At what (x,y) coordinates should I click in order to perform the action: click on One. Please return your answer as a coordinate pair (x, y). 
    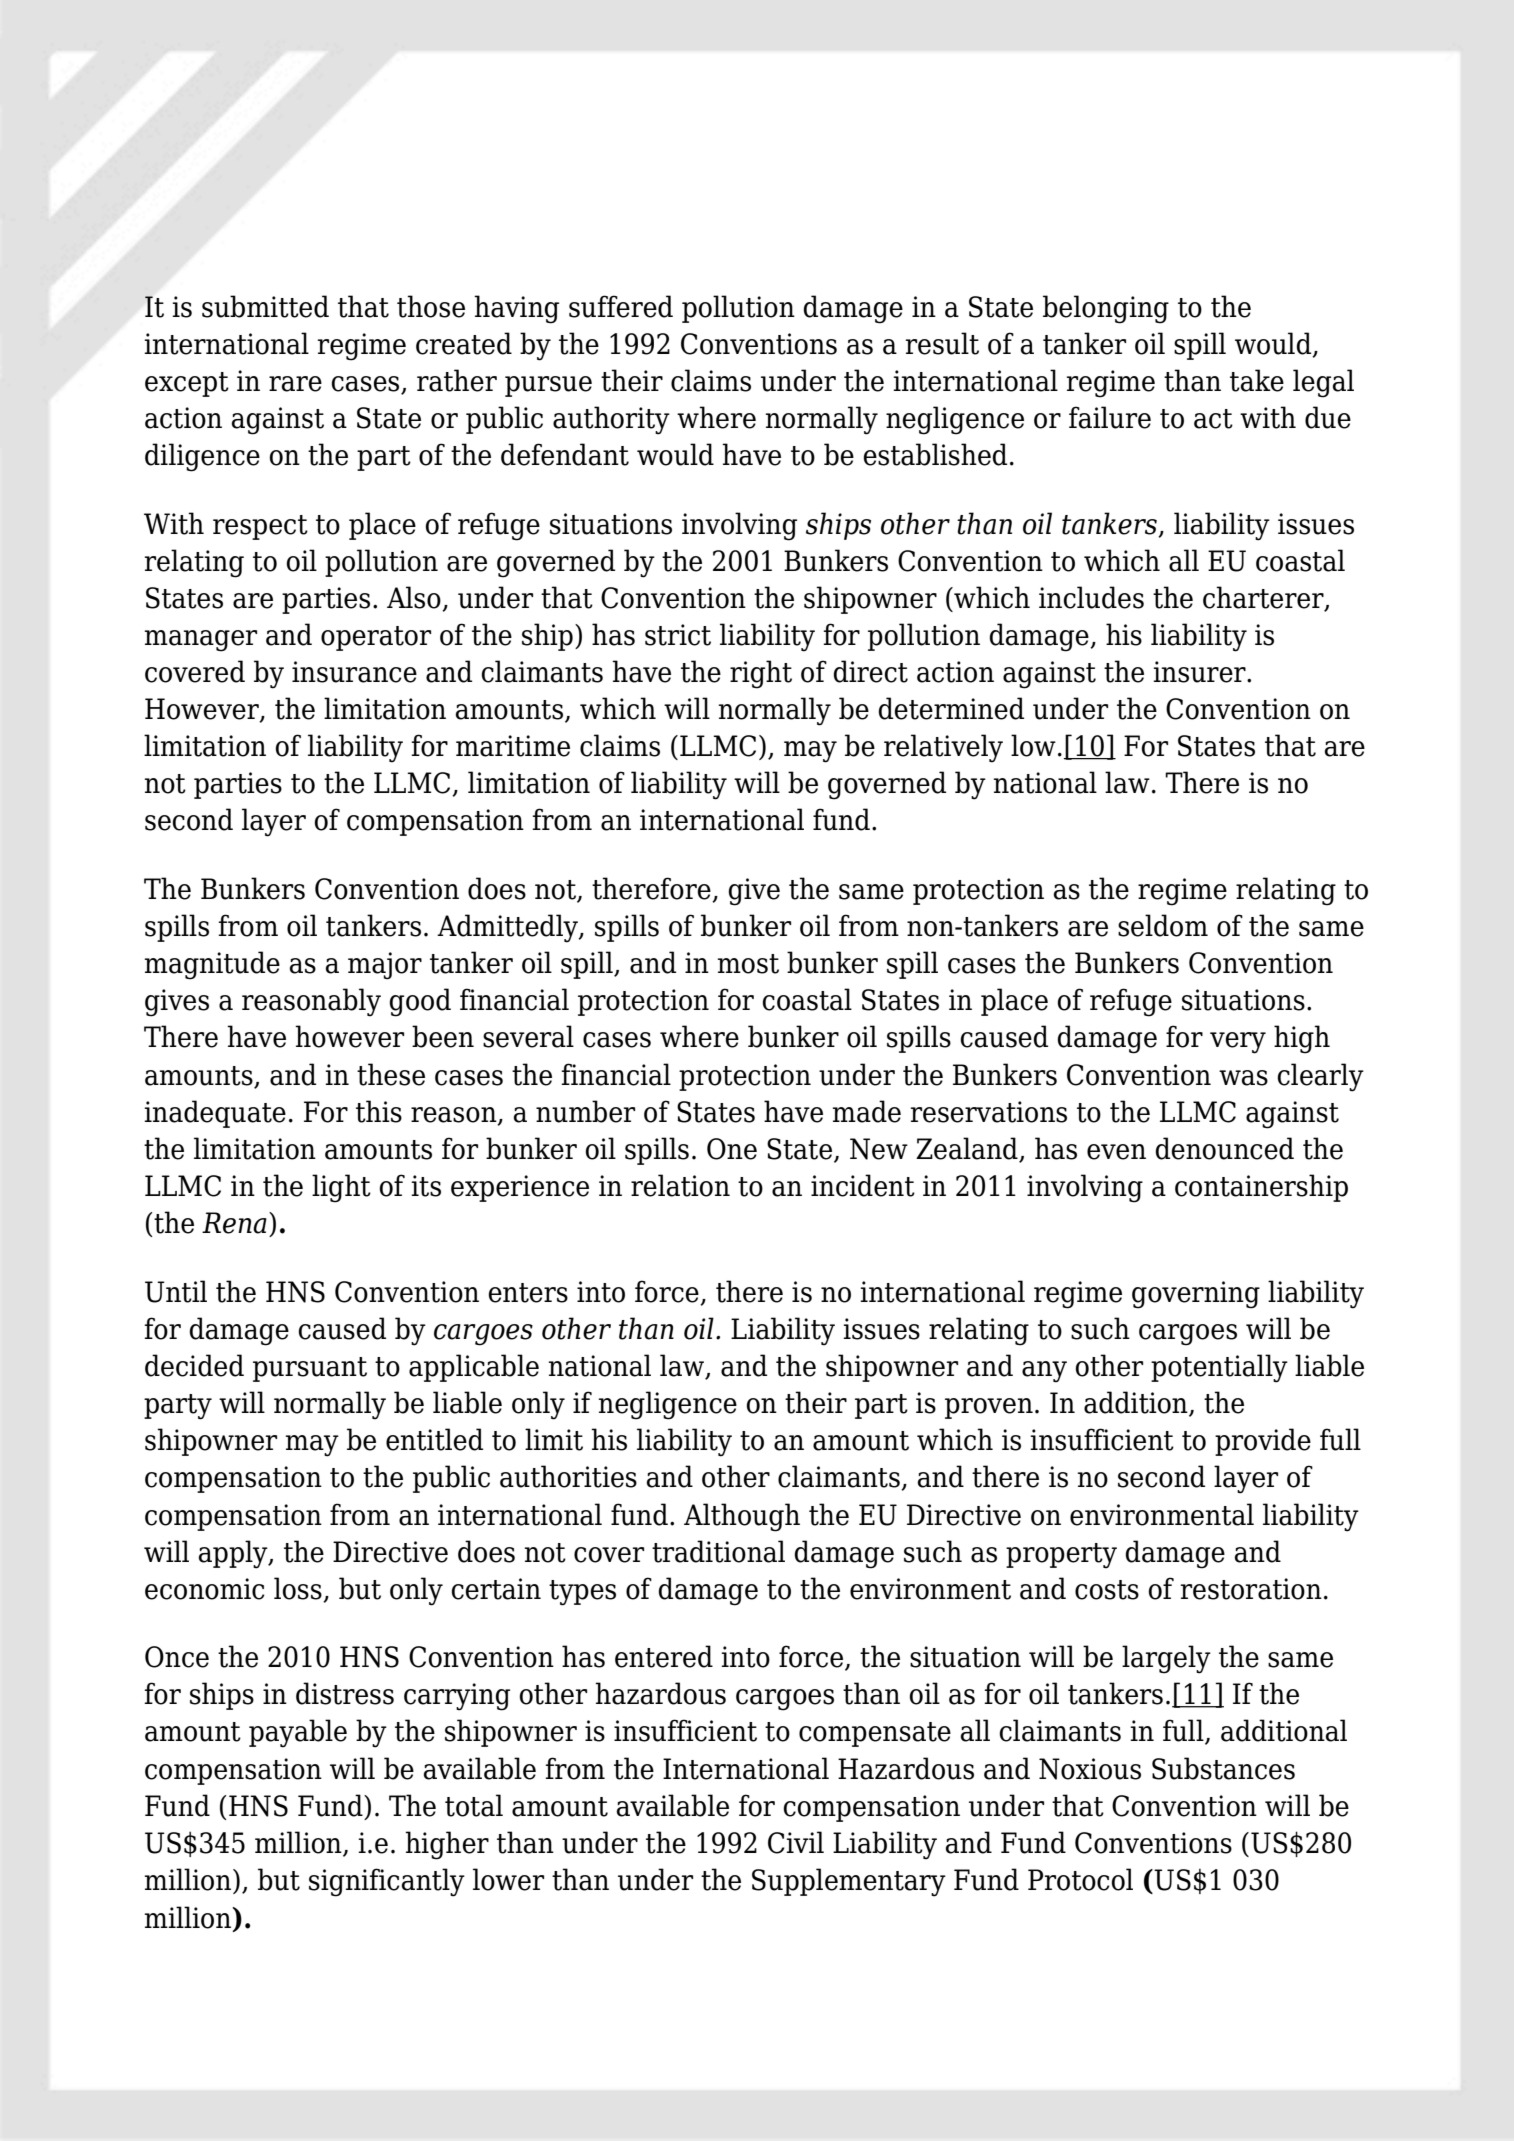
    Looking at the image, I should click on (732, 1149).
